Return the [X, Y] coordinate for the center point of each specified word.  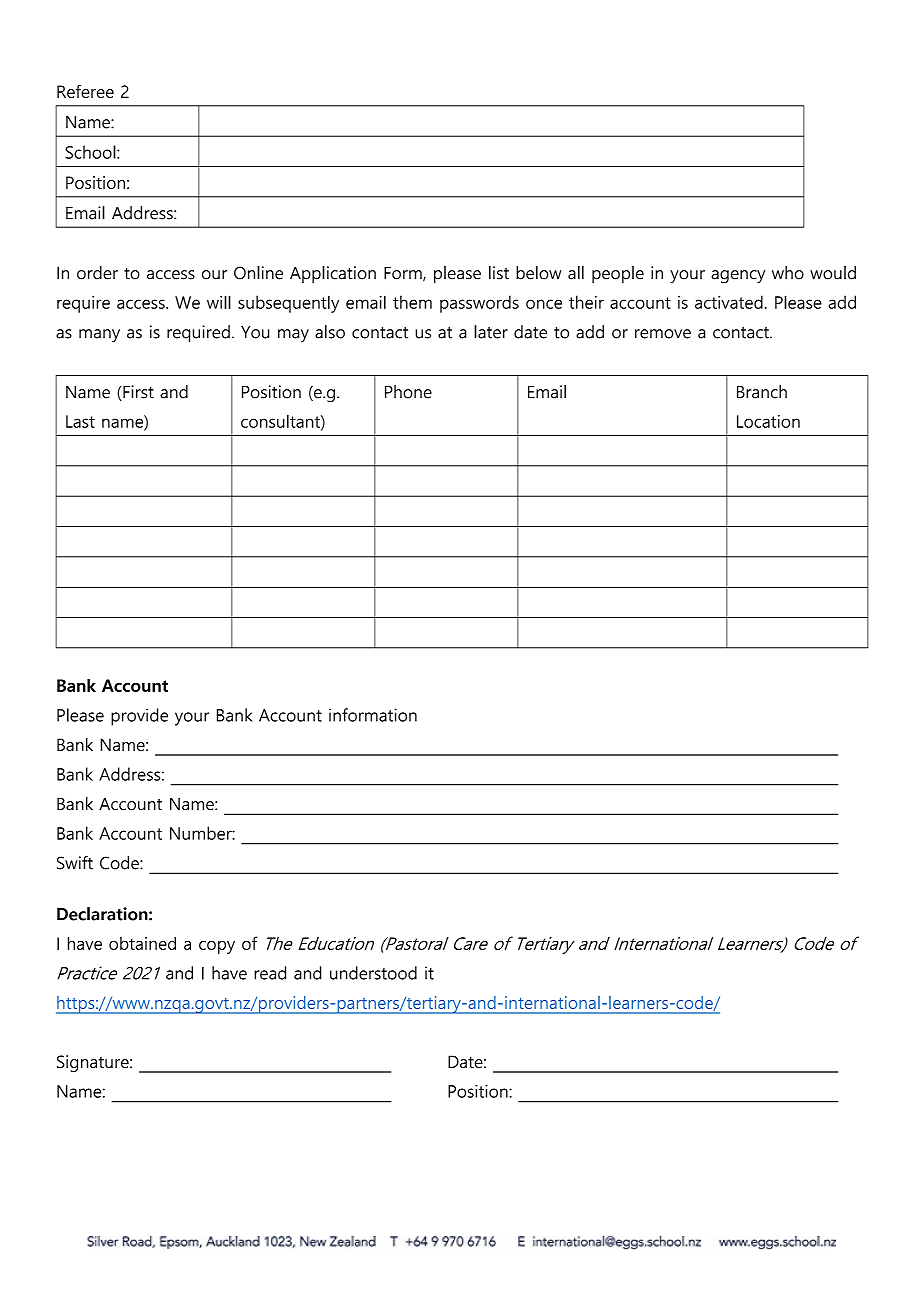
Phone [408, 392]
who [788, 273]
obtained [142, 943]
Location [768, 421]
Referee [85, 91]
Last [80, 421]
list [499, 273]
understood [373, 973]
